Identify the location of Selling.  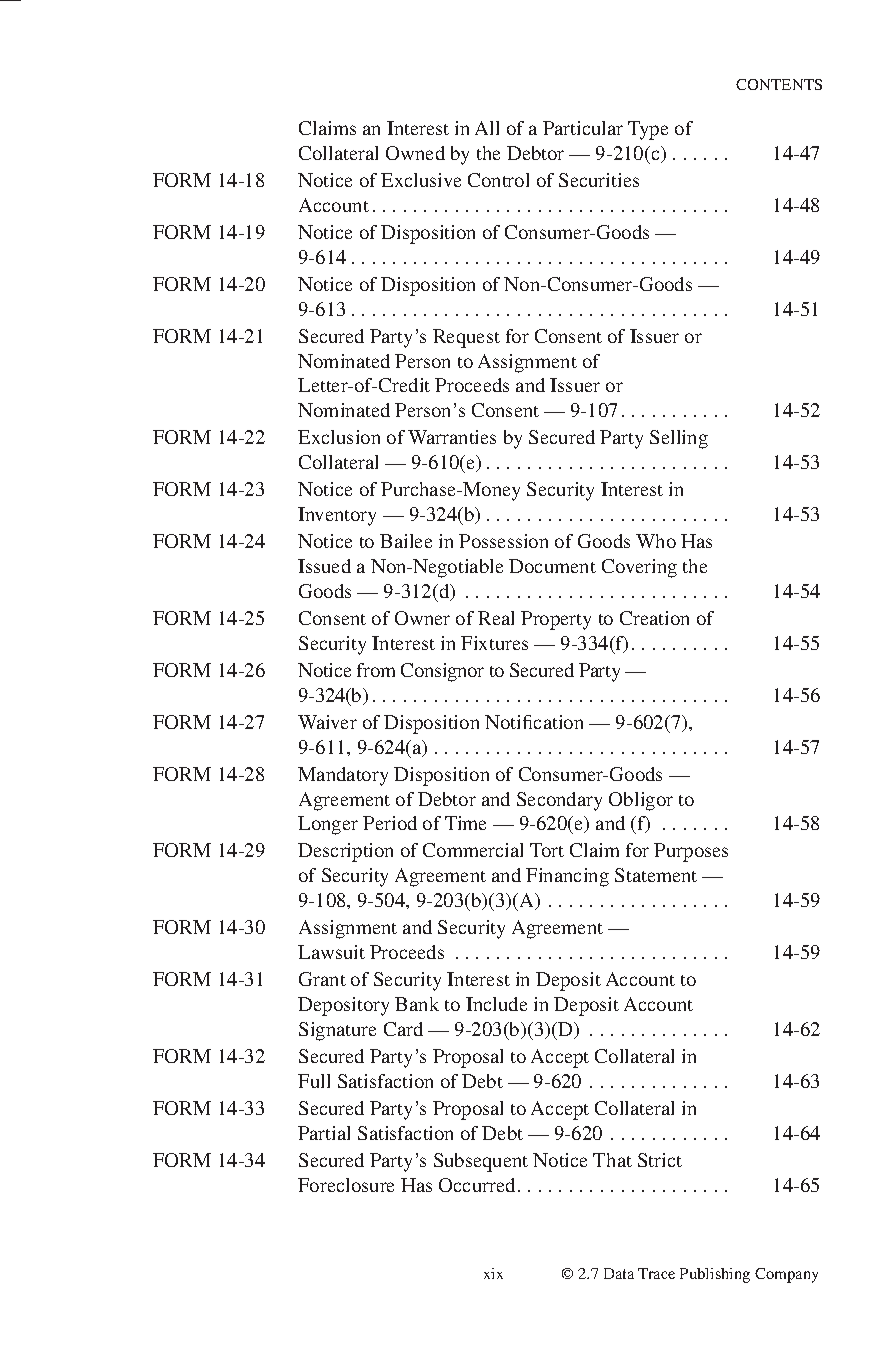
(679, 439).
